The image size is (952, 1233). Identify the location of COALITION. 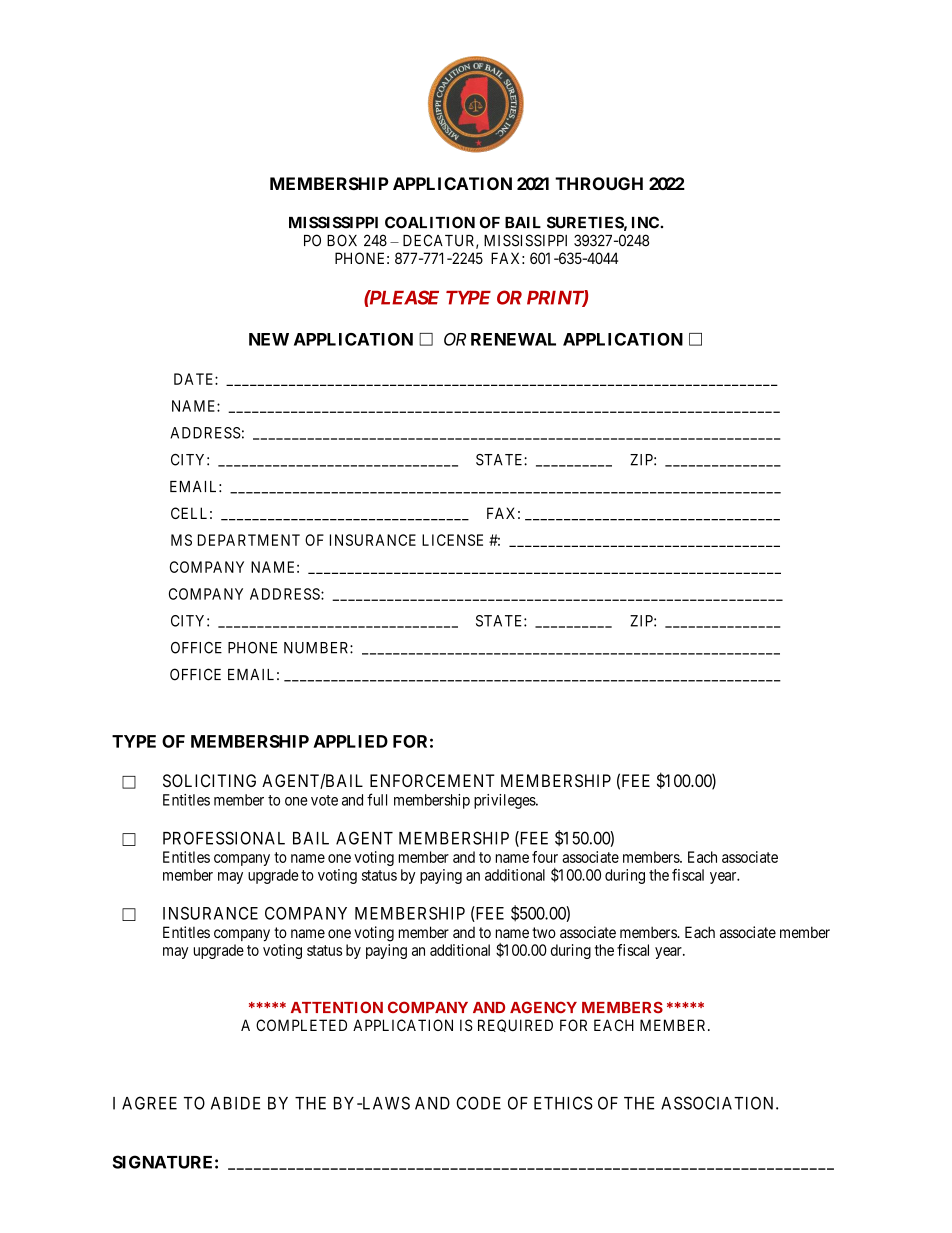
(430, 222).
